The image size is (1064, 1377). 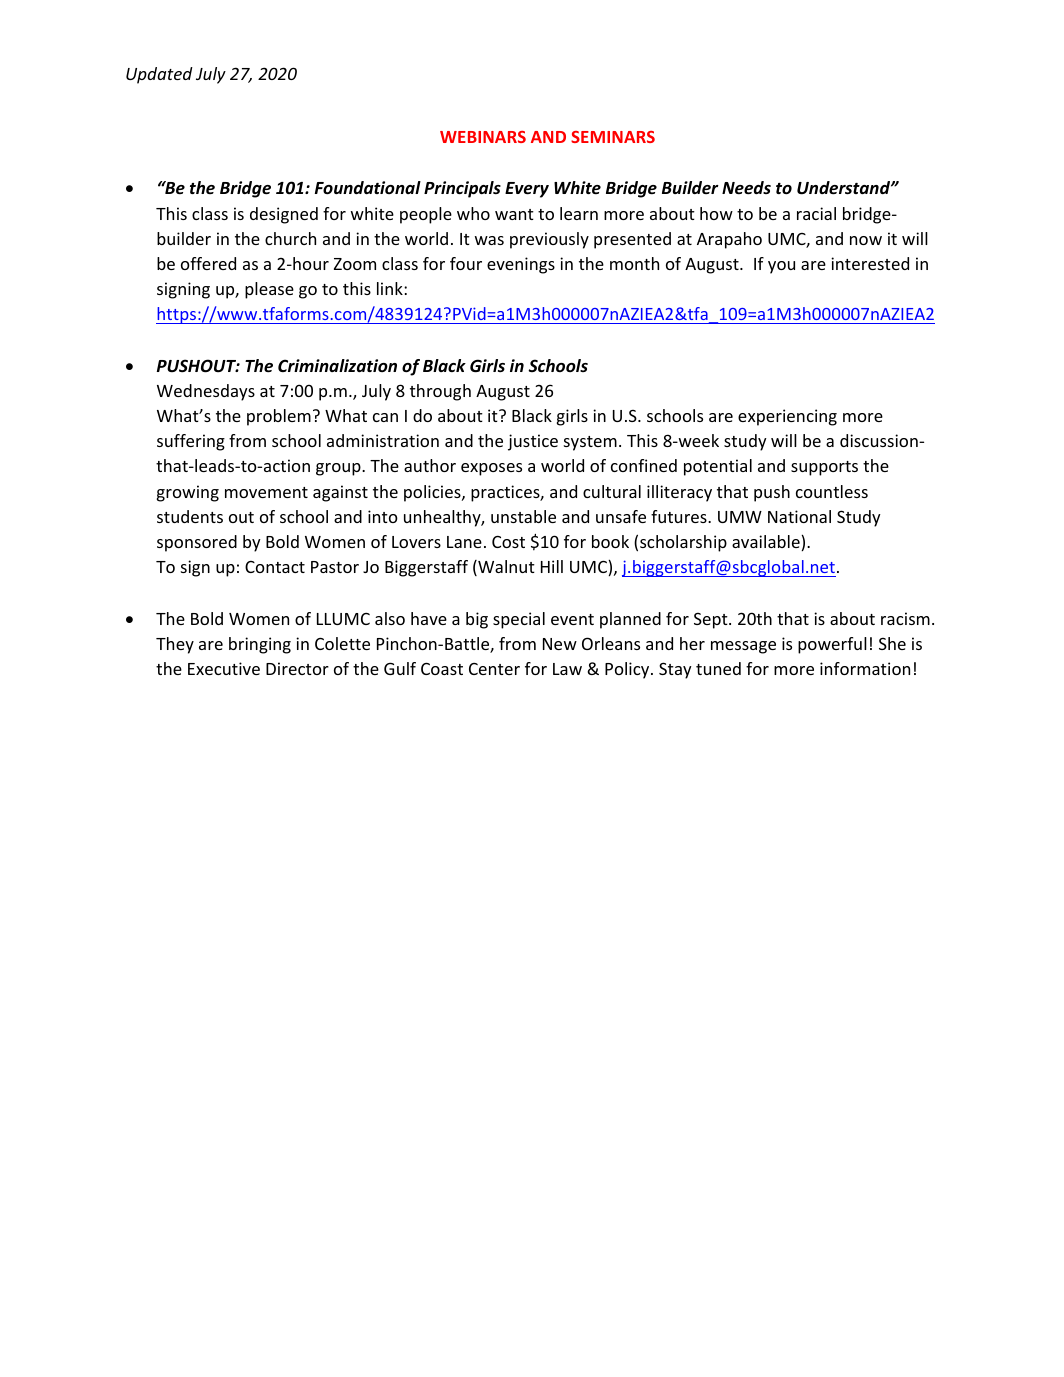 I want to click on bringing, so click(x=260, y=645).
